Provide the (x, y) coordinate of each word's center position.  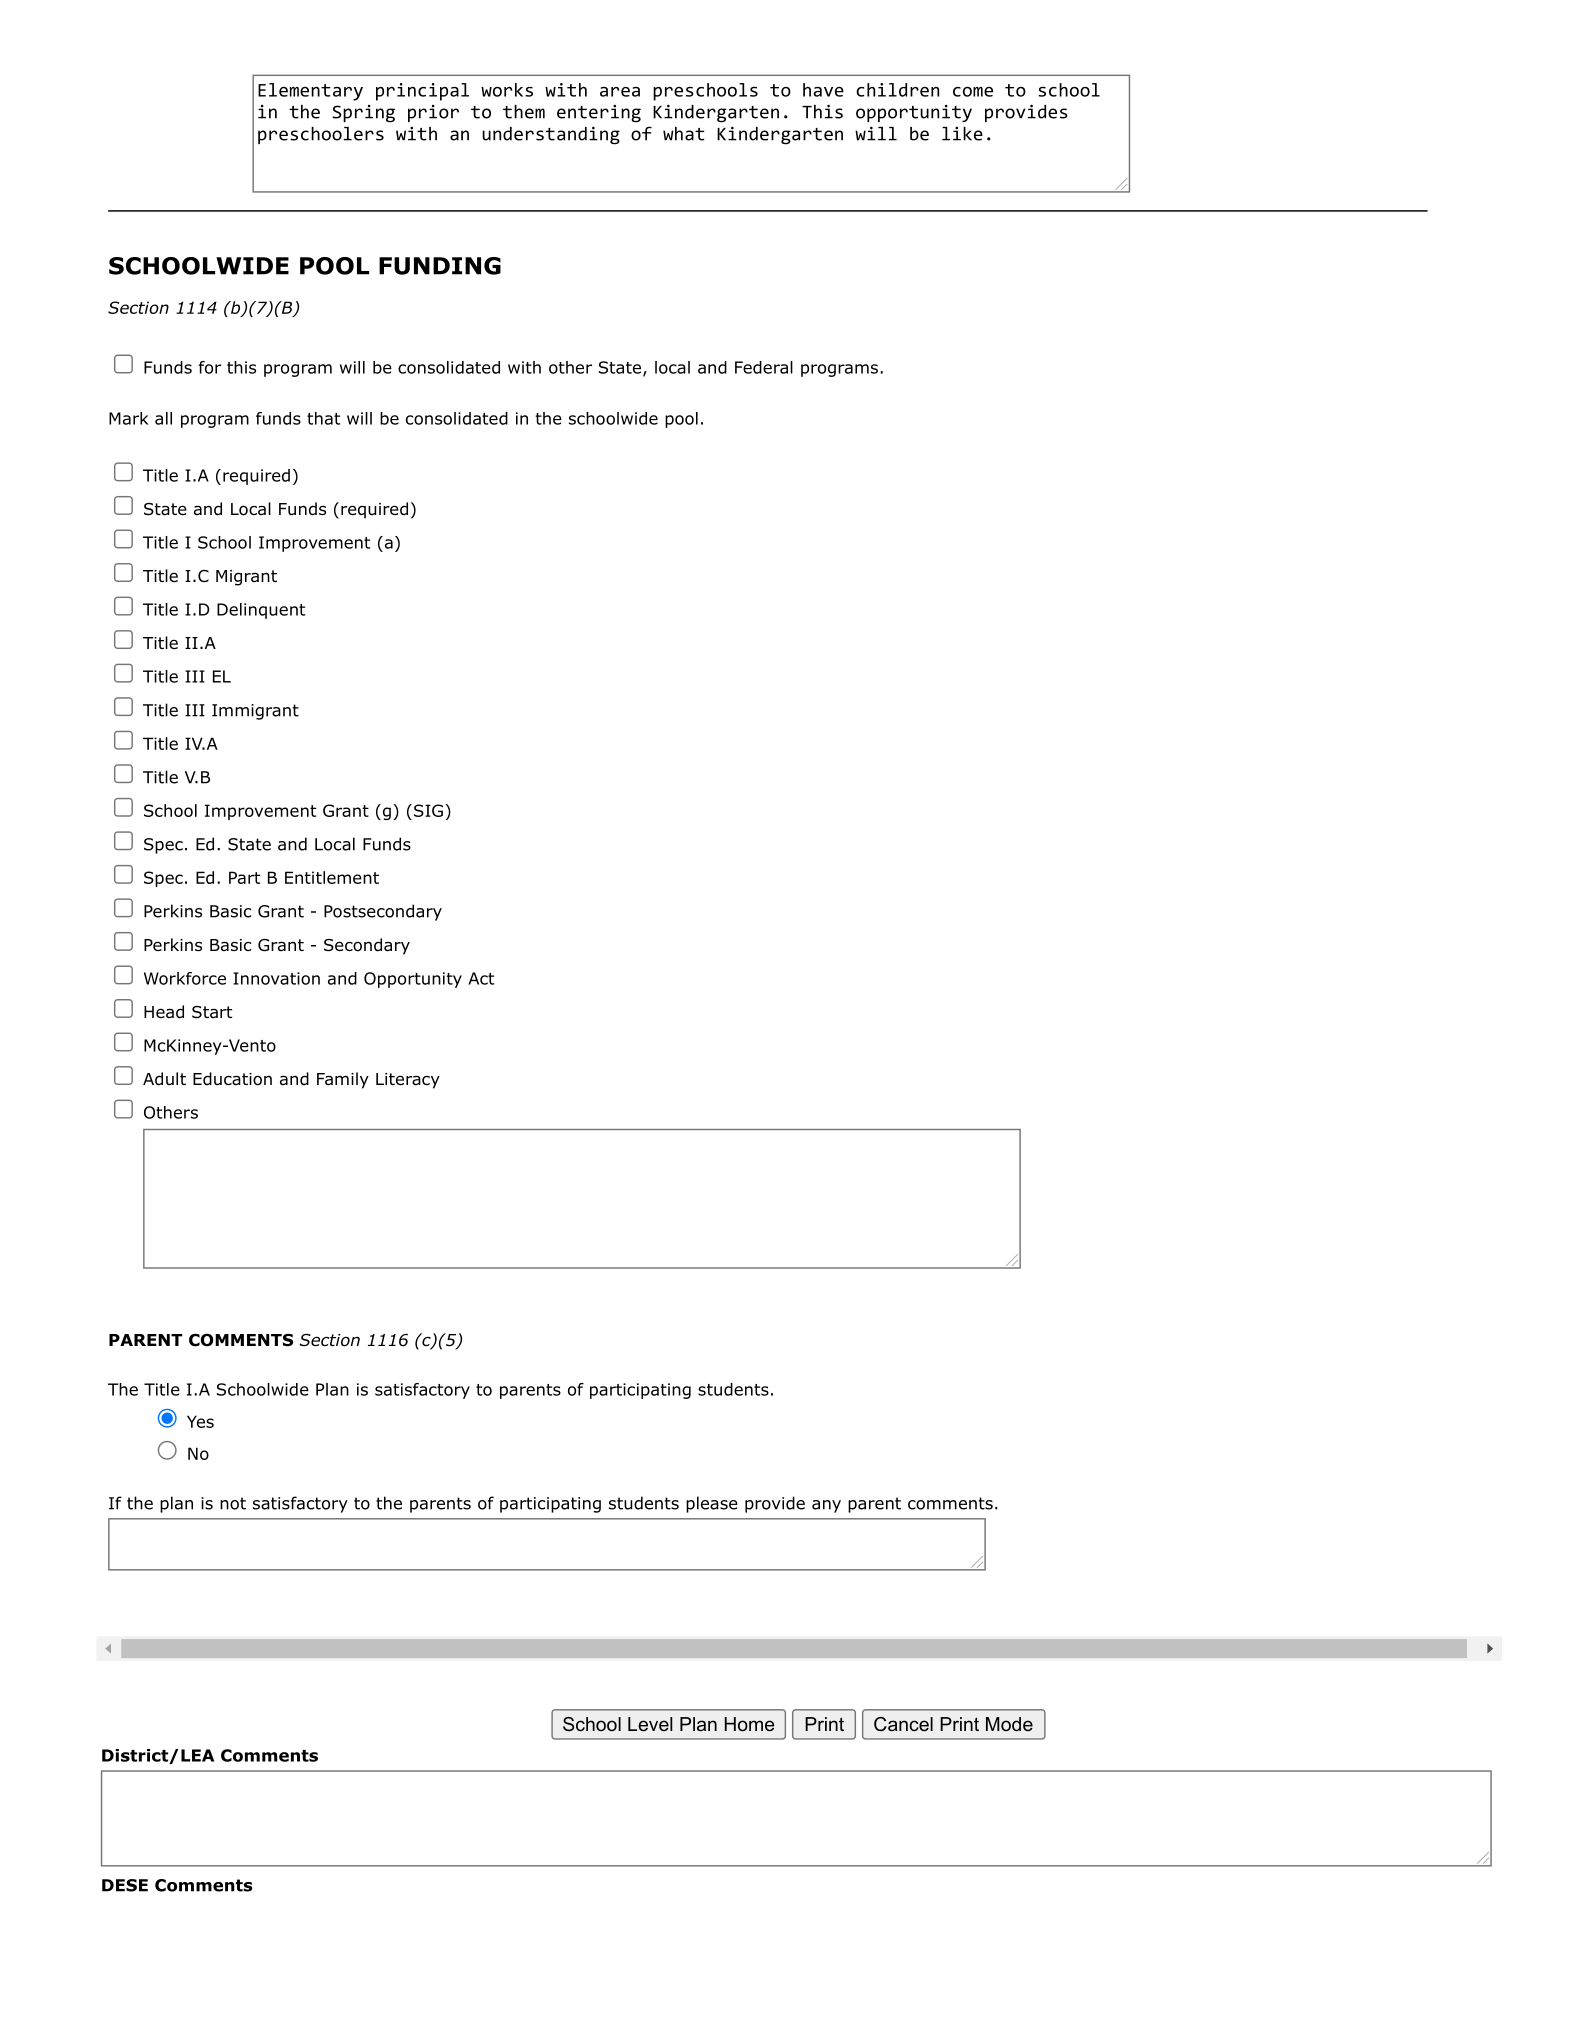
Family (343, 1080)
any (826, 1506)
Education (232, 1079)
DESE (125, 1885)
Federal (764, 367)
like (962, 134)
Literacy (408, 1081)
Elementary (310, 92)
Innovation (276, 978)
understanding (551, 135)
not (233, 1503)
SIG (428, 810)
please (712, 1504)
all (163, 418)
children (897, 90)
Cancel (903, 1724)
